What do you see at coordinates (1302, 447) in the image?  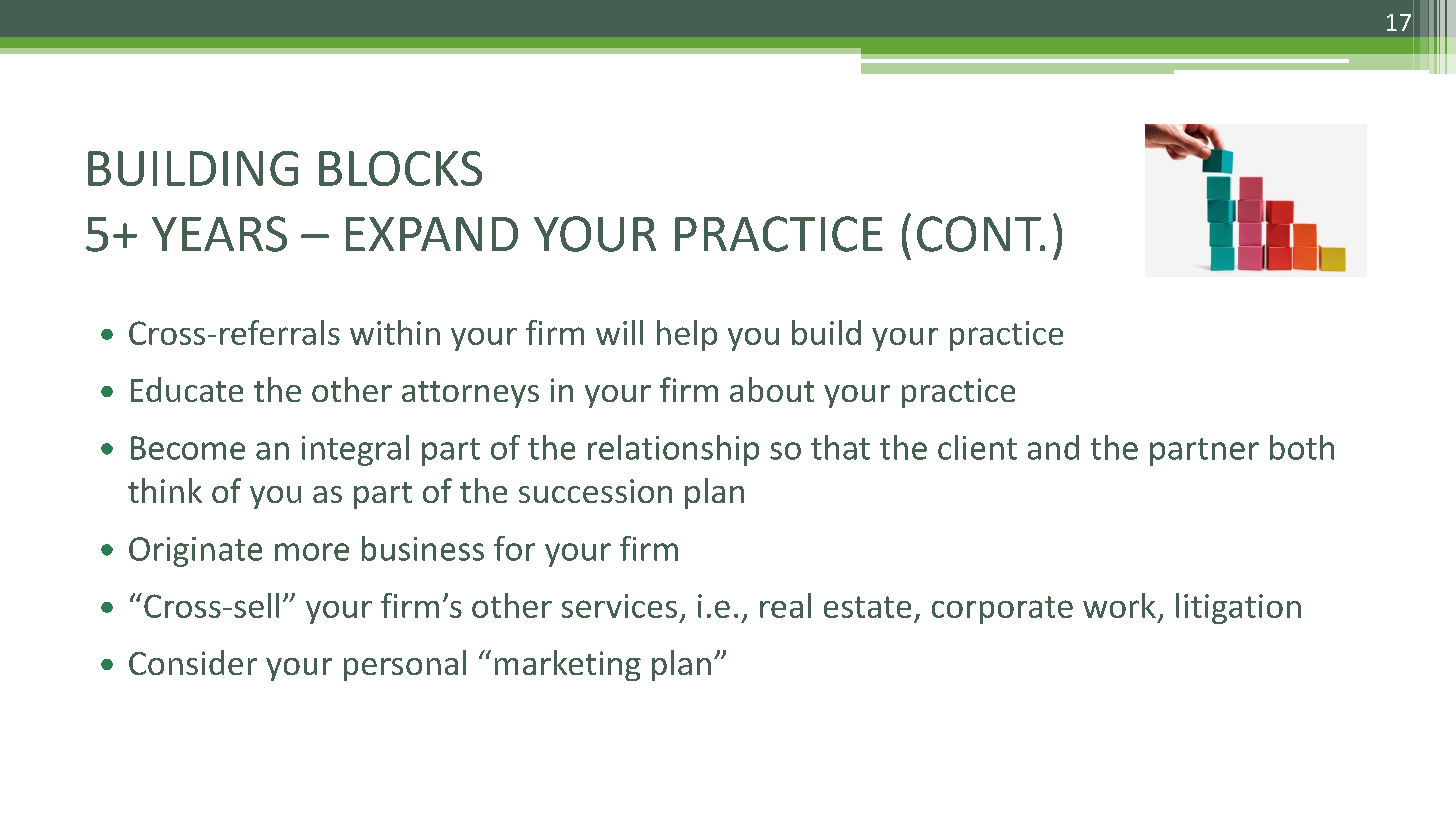 I see `both` at bounding box center [1302, 447].
